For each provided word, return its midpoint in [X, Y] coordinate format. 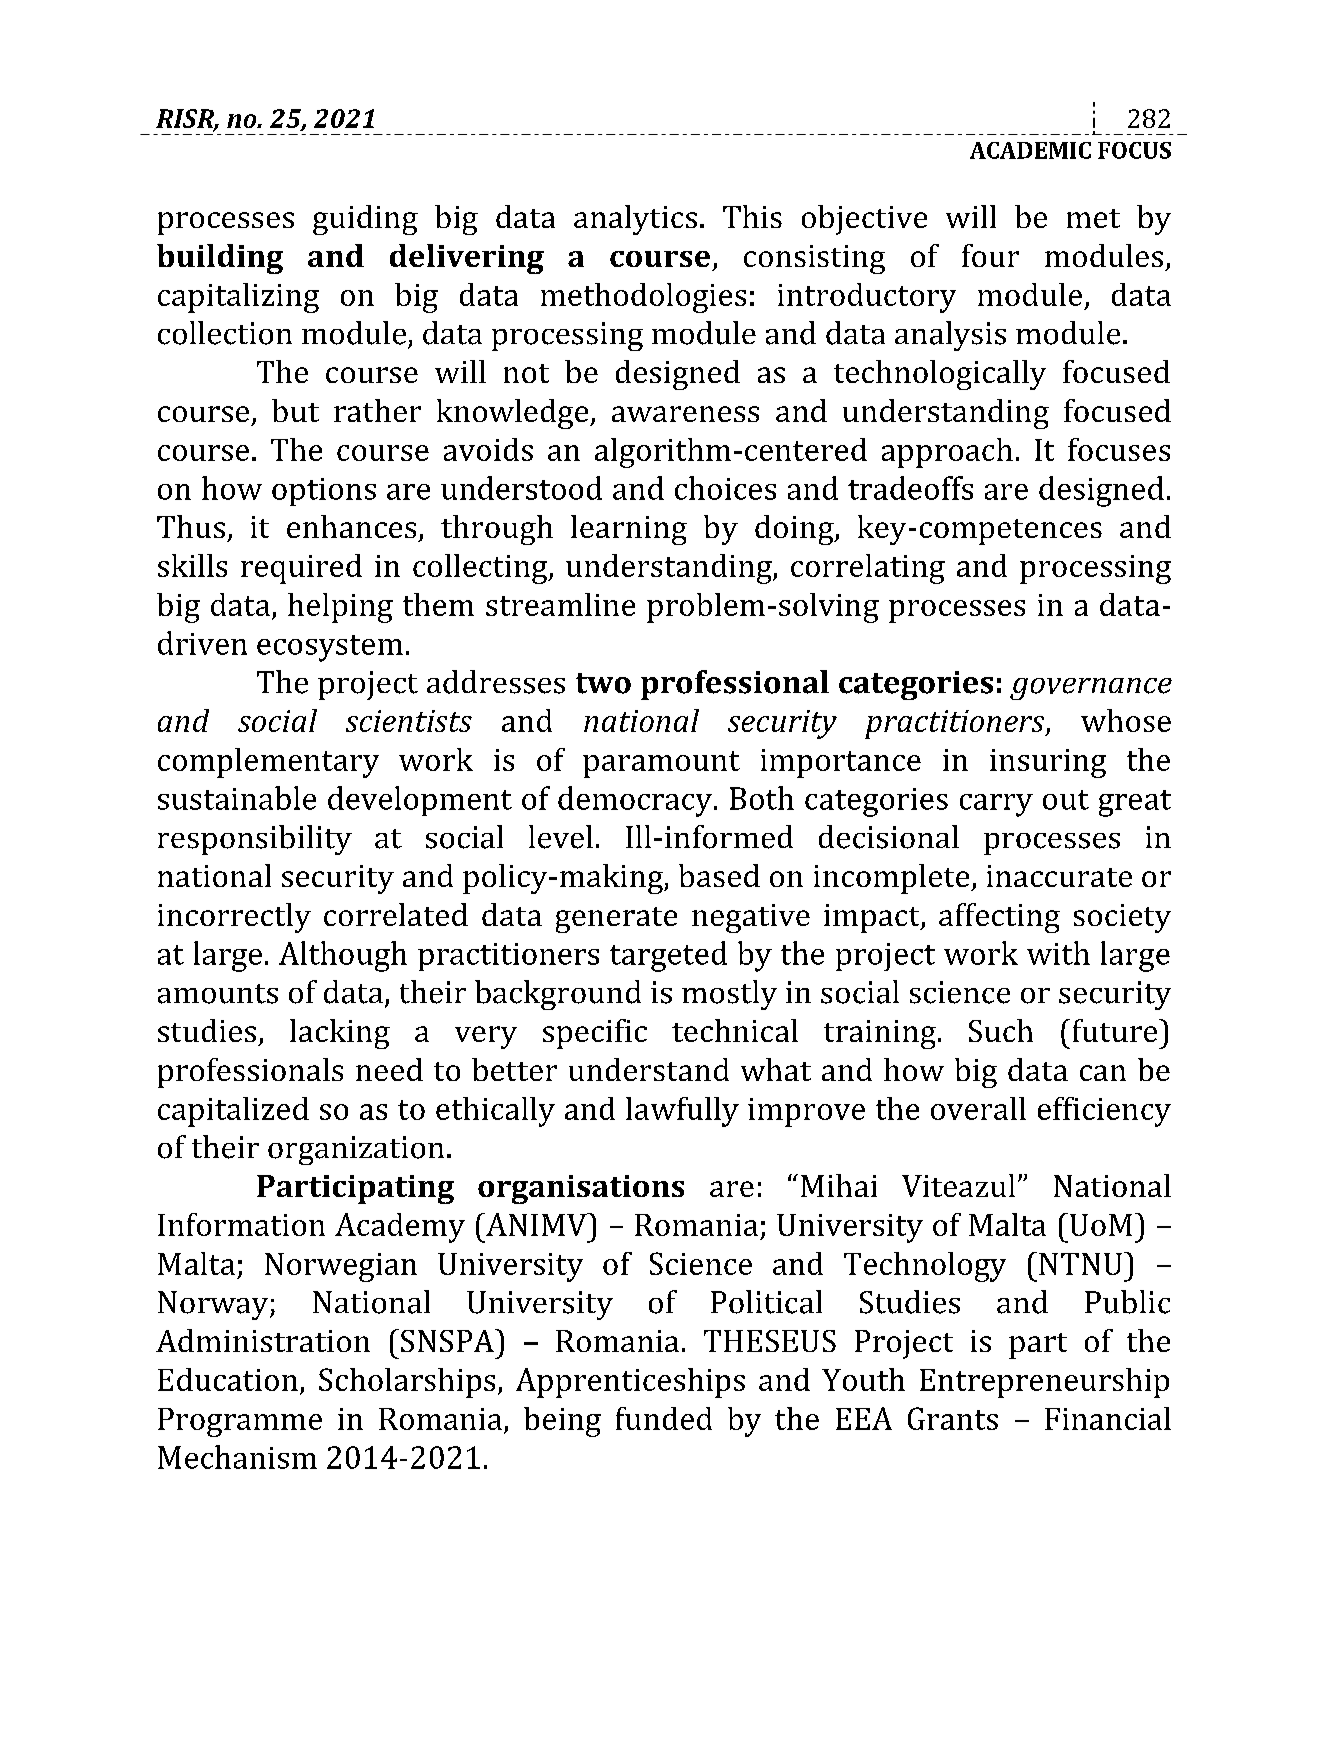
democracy [636, 801]
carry [996, 805]
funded [664, 1418]
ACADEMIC [1030, 150]
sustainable [237, 798]
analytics [635, 220]
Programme [240, 1422]
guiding [365, 220]
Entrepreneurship [1044, 1383]
